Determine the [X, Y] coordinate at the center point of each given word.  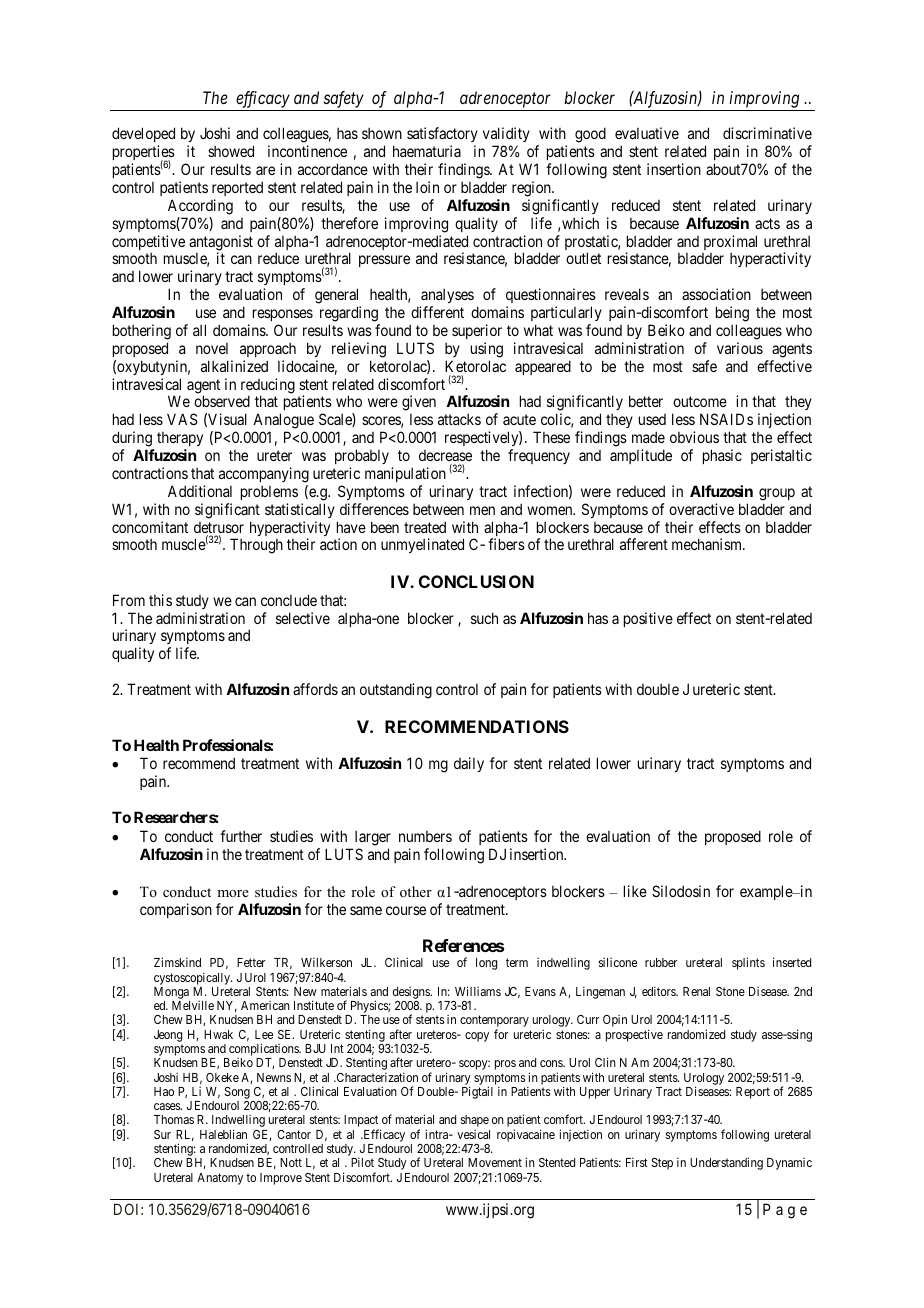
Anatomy [220, 1179]
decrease [445, 455]
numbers [425, 836]
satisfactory [442, 136]
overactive [701, 509]
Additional [200, 491]
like [635, 891]
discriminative [767, 133]
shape [475, 1121]
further [241, 836]
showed [231, 151]
